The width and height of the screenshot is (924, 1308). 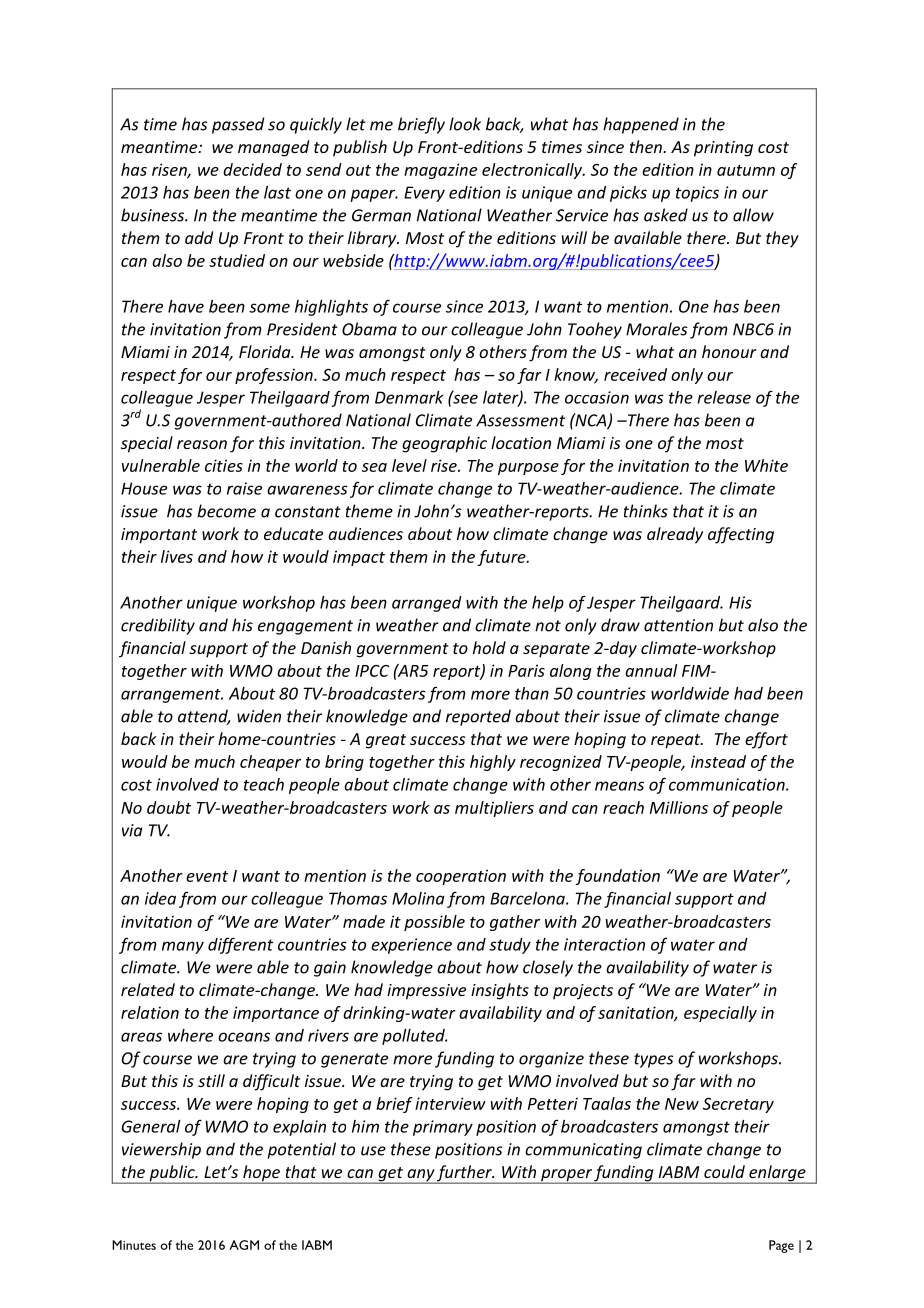 I want to click on AGM, so click(x=244, y=1245).
